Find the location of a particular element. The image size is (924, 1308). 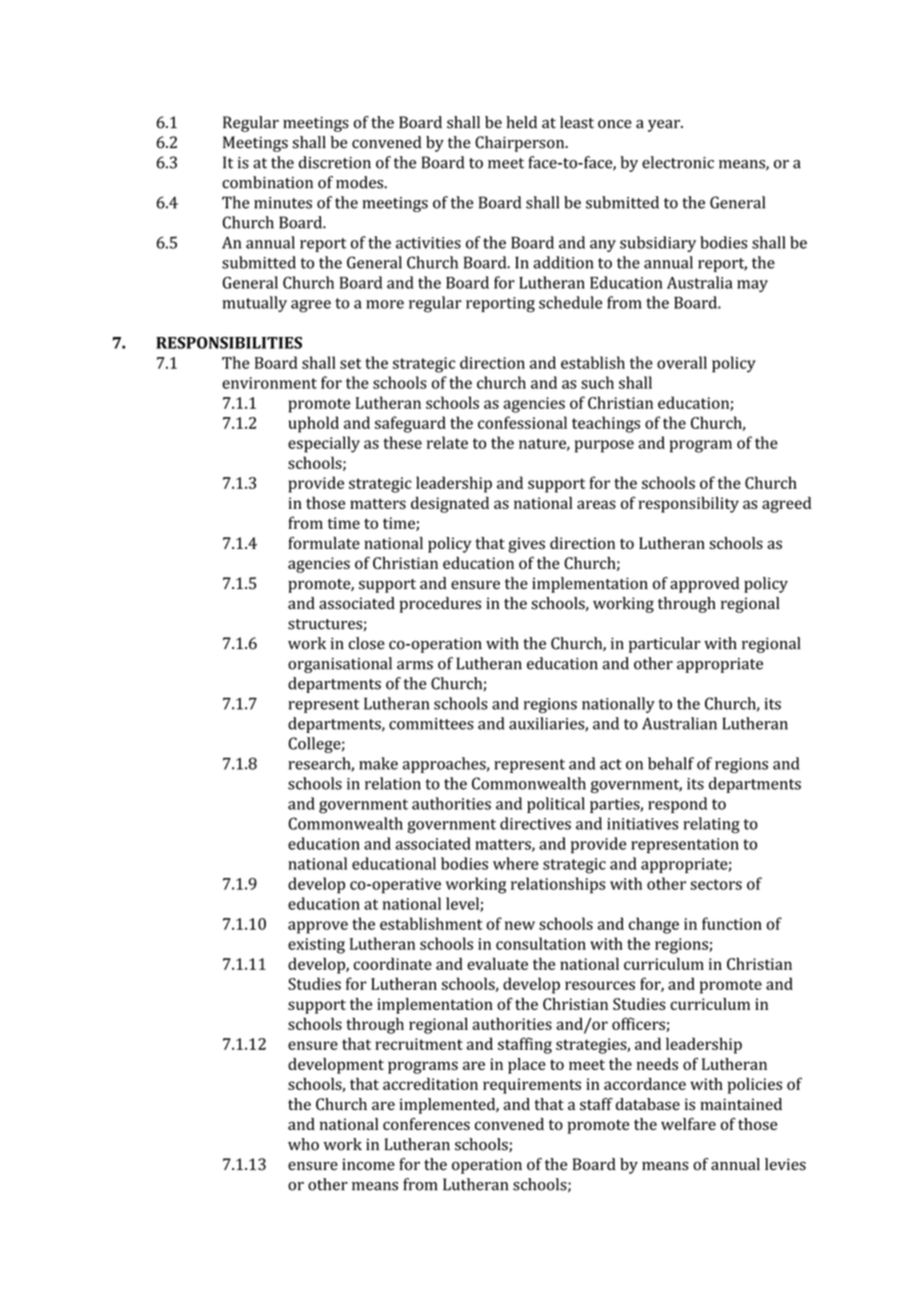

discretion is located at coordinates (335, 162).
